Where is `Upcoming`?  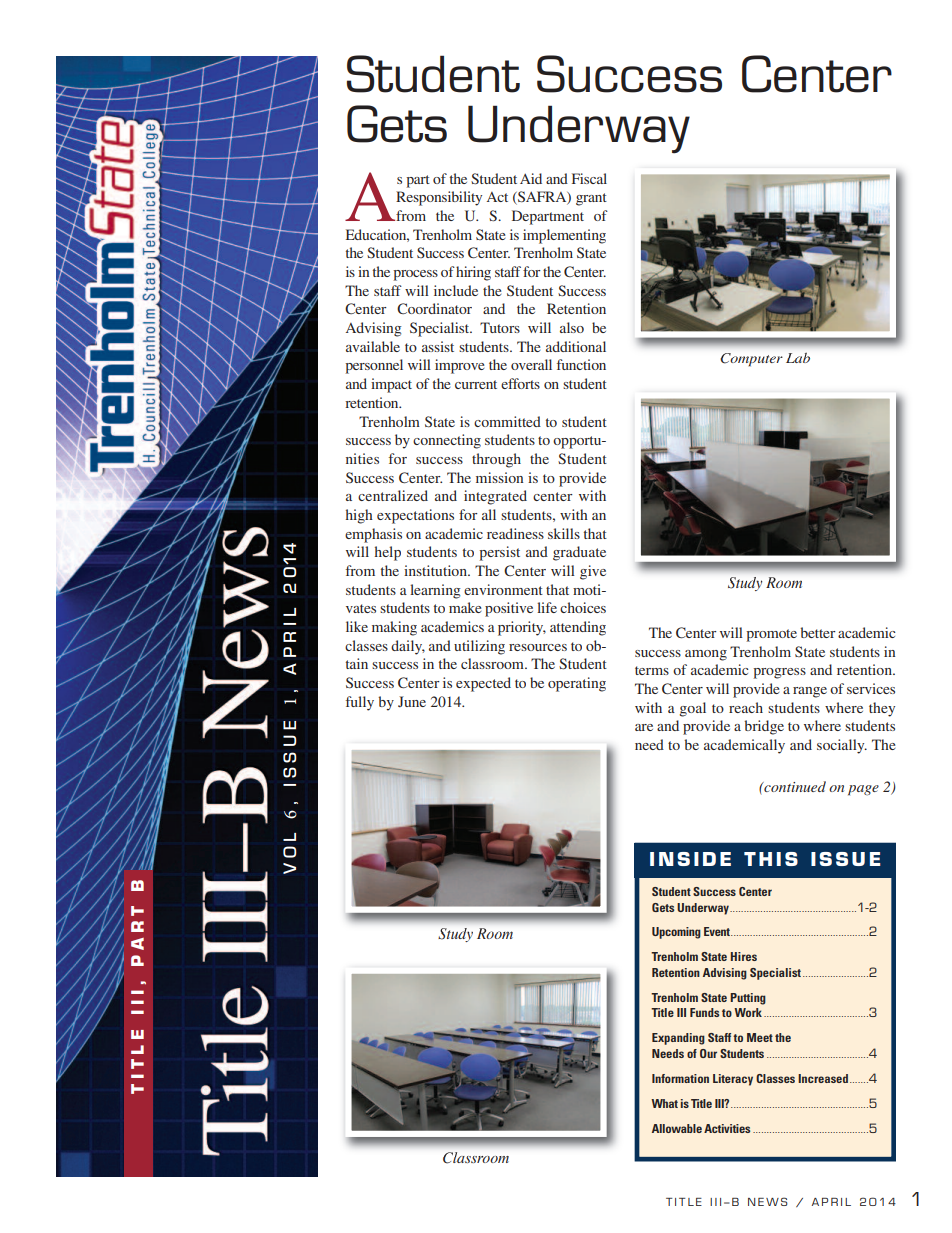 Upcoming is located at coordinates (676, 933).
